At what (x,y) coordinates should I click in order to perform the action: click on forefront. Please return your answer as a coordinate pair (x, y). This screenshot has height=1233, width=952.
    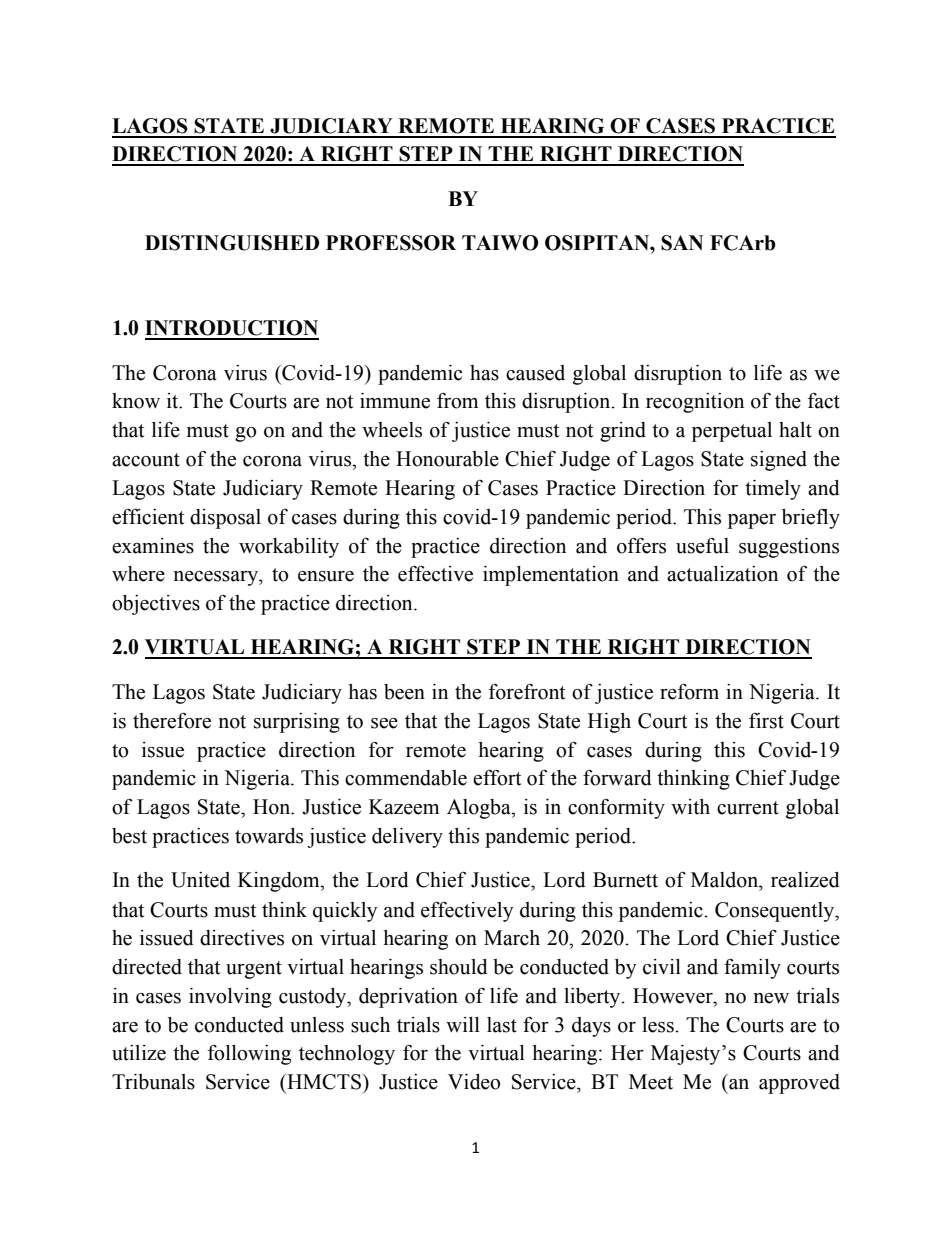
    Looking at the image, I should click on (527, 691).
